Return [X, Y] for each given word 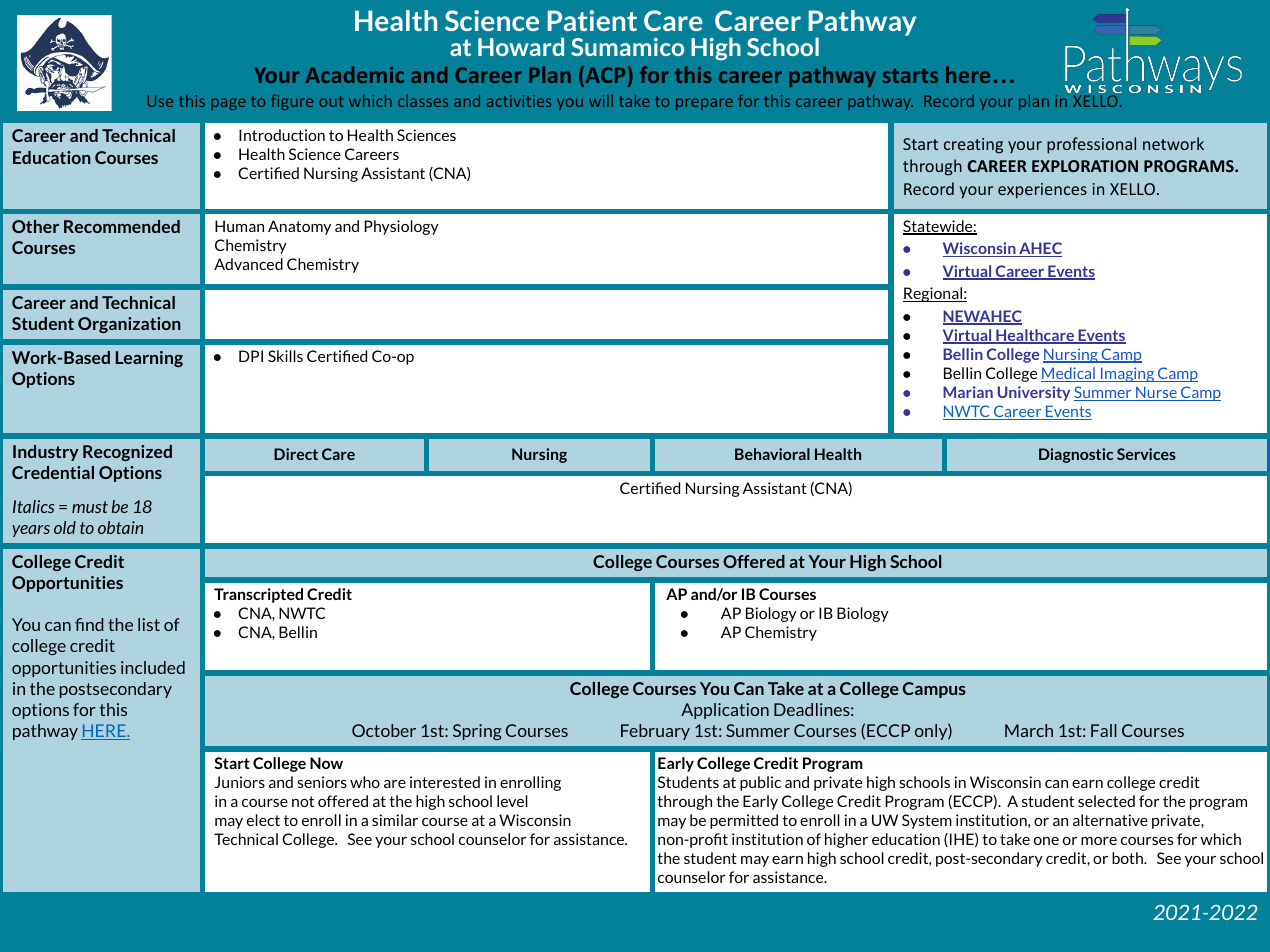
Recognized [127, 453]
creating [973, 146]
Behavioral [772, 454]
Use [160, 101]
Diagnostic [1076, 455]
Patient [592, 20]
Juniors [239, 782]
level [512, 801]
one [1046, 841]
